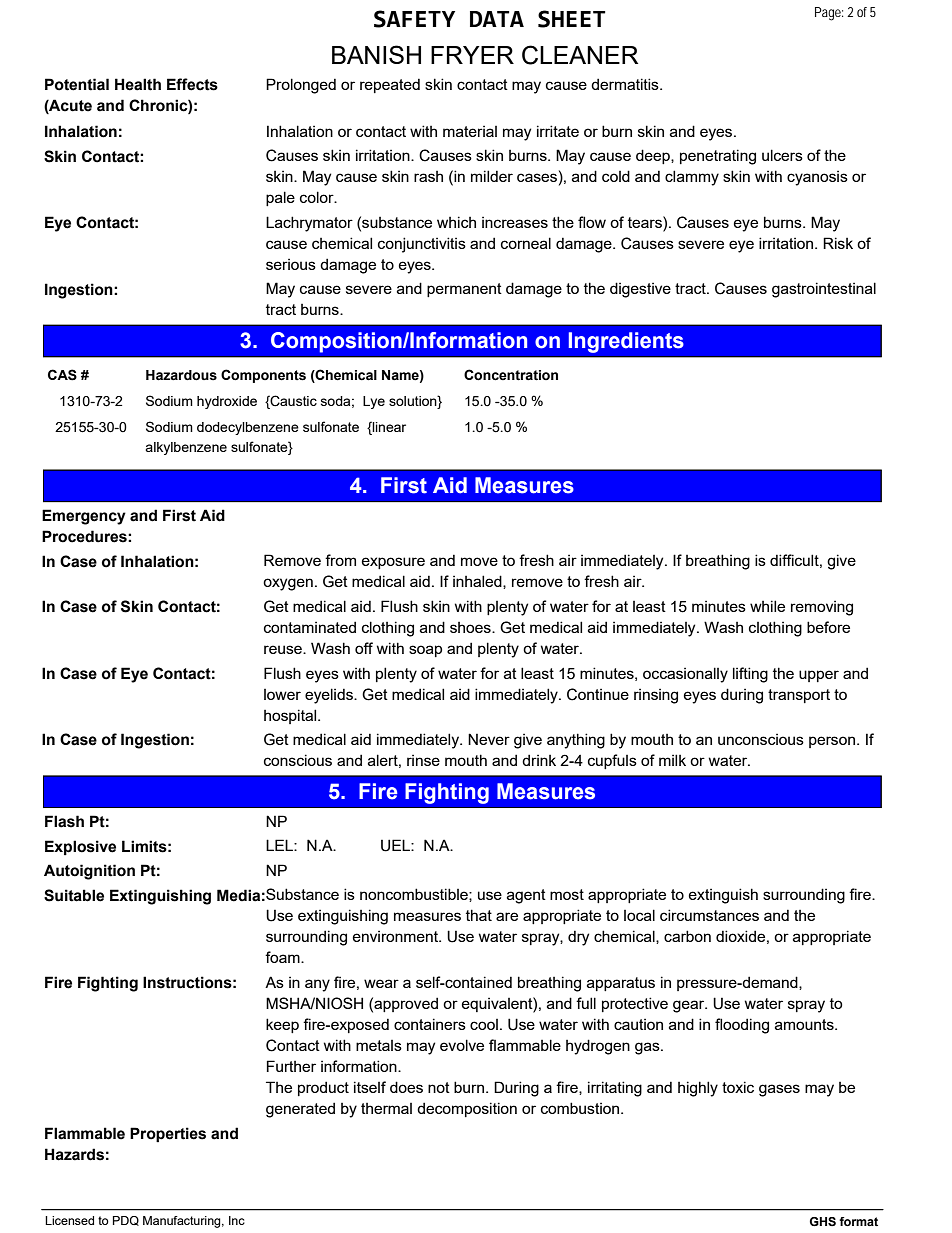 Image resolution: width=952 pixels, height=1233 pixels. Describe the element at coordinates (284, 649) in the screenshot. I see `reuse` at that location.
